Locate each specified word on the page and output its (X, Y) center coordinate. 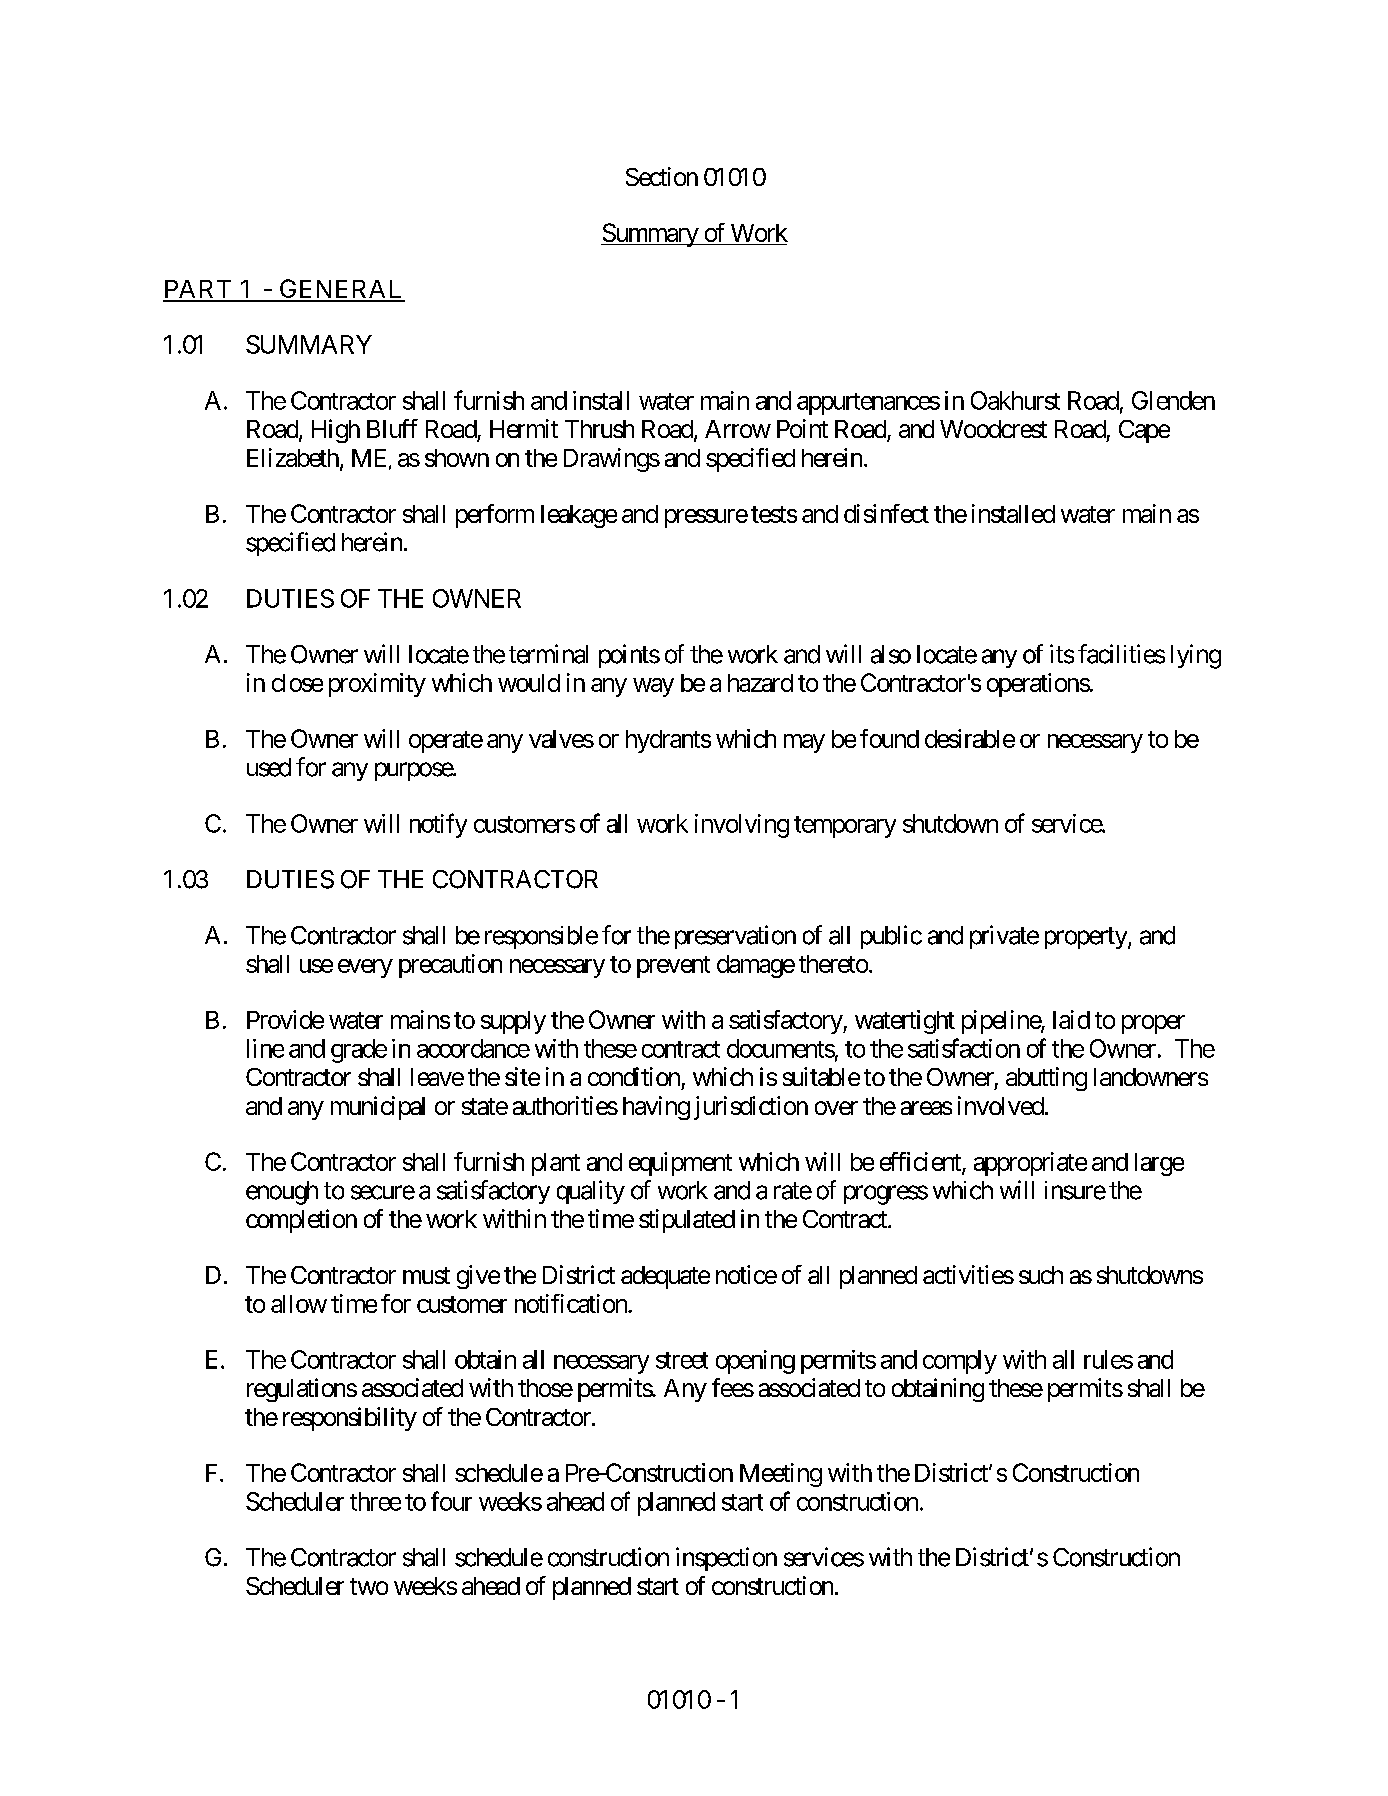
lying (1196, 656)
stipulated (687, 1221)
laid (1071, 1019)
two (369, 1586)
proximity (377, 685)
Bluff (392, 428)
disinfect (886, 513)
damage (756, 966)
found (889, 738)
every (365, 968)
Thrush (599, 429)
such (1041, 1275)
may (804, 743)
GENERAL (341, 290)
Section (662, 176)
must (426, 1275)
